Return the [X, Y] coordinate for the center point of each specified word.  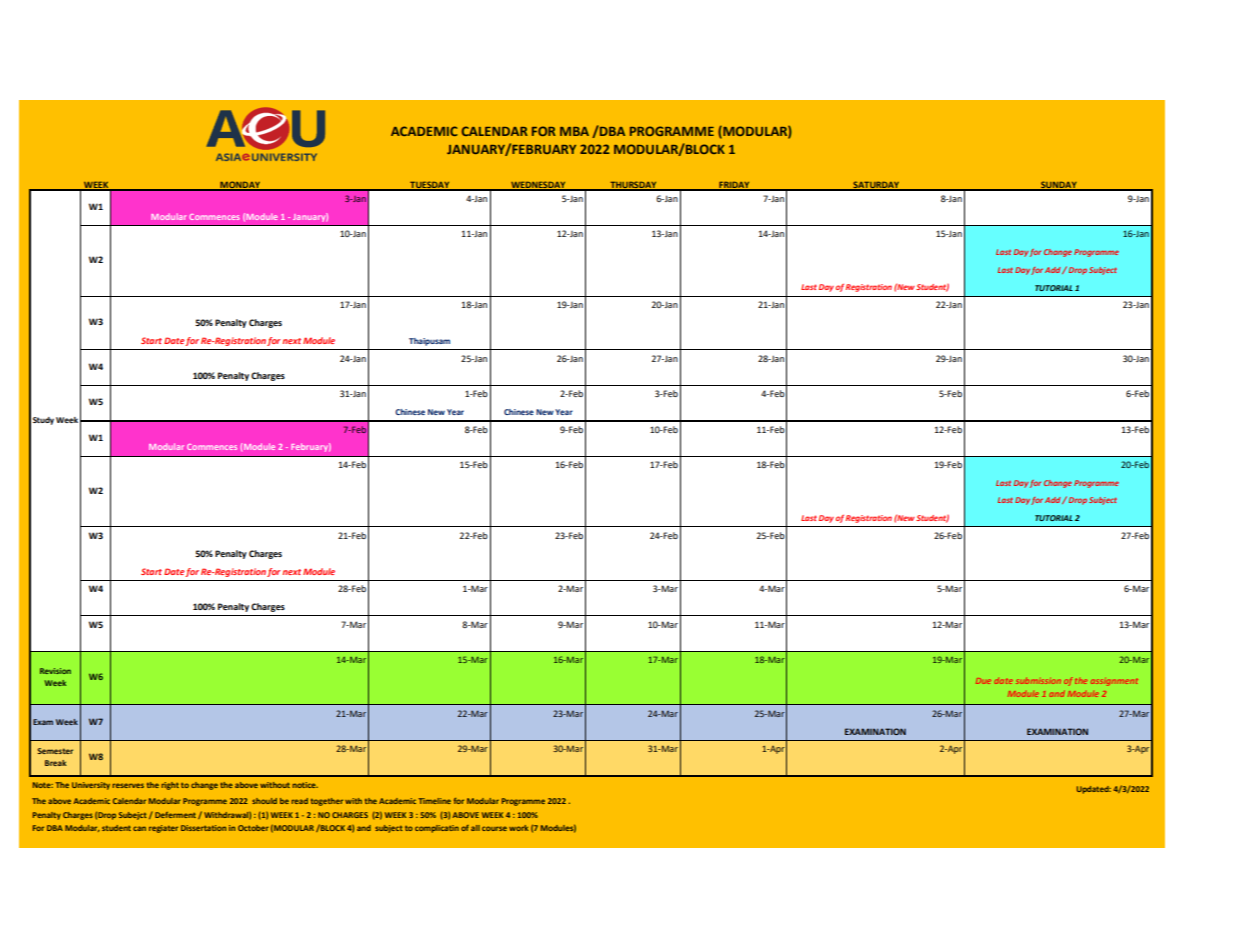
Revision [55, 671]
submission [1038, 680]
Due [983, 681]
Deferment [175, 815]
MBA [574, 131]
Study [43, 421]
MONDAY [240, 185]
